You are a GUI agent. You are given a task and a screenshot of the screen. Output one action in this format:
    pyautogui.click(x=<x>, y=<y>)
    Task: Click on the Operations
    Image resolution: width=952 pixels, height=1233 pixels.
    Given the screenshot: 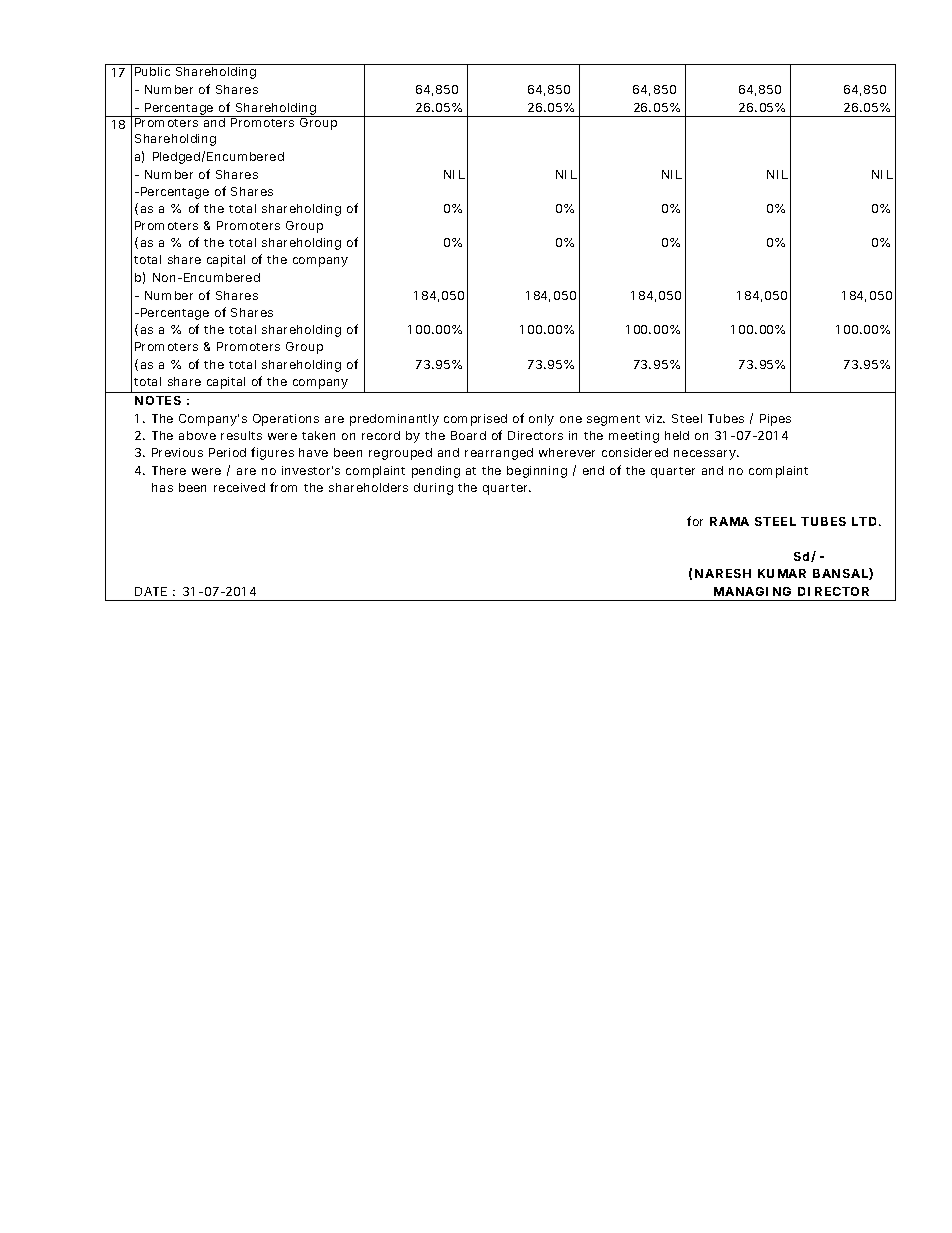 What is the action you would take?
    pyautogui.click(x=286, y=420)
